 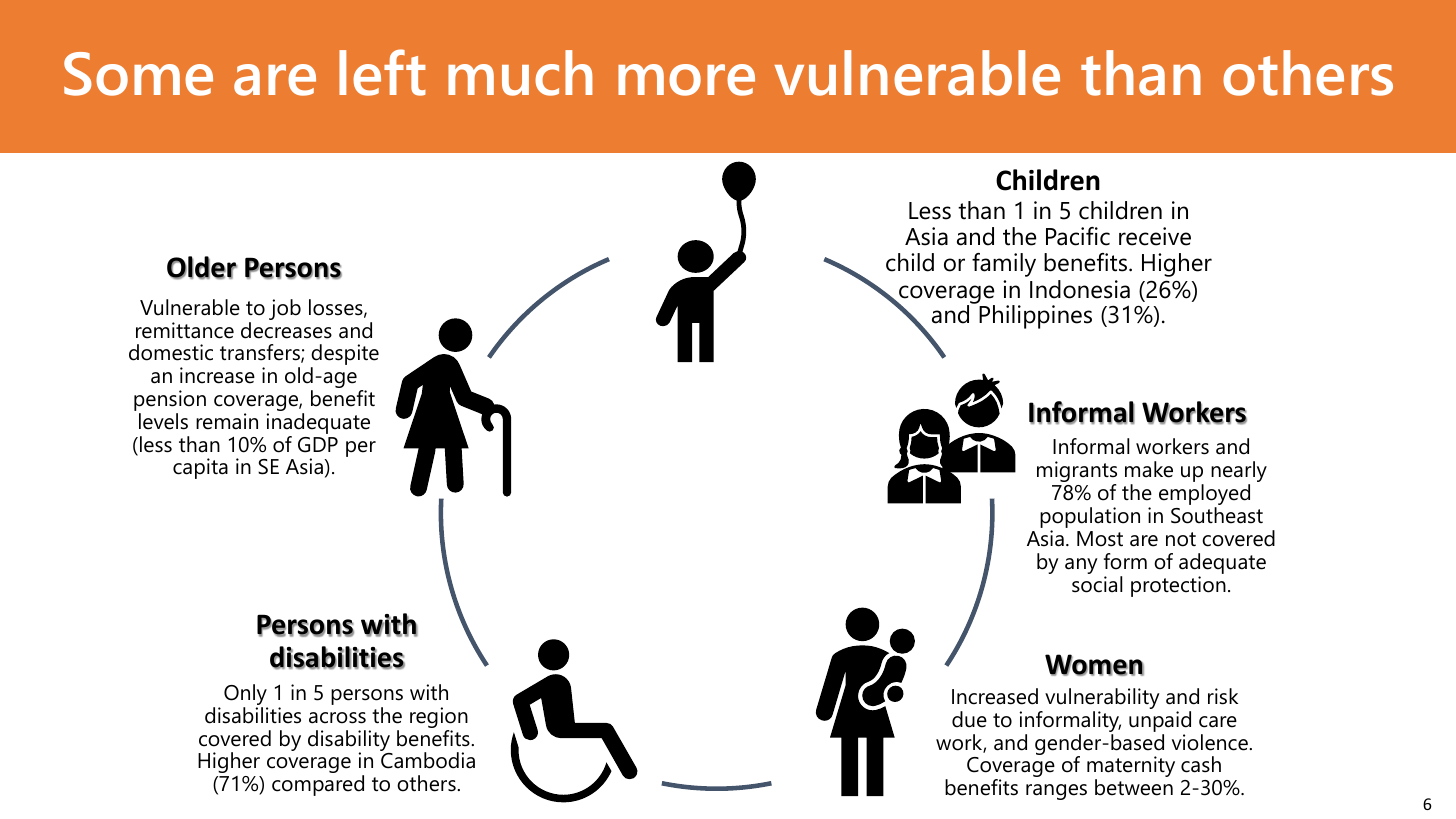 What do you see at coordinates (200, 468) in the document?
I see `capita` at bounding box center [200, 468].
